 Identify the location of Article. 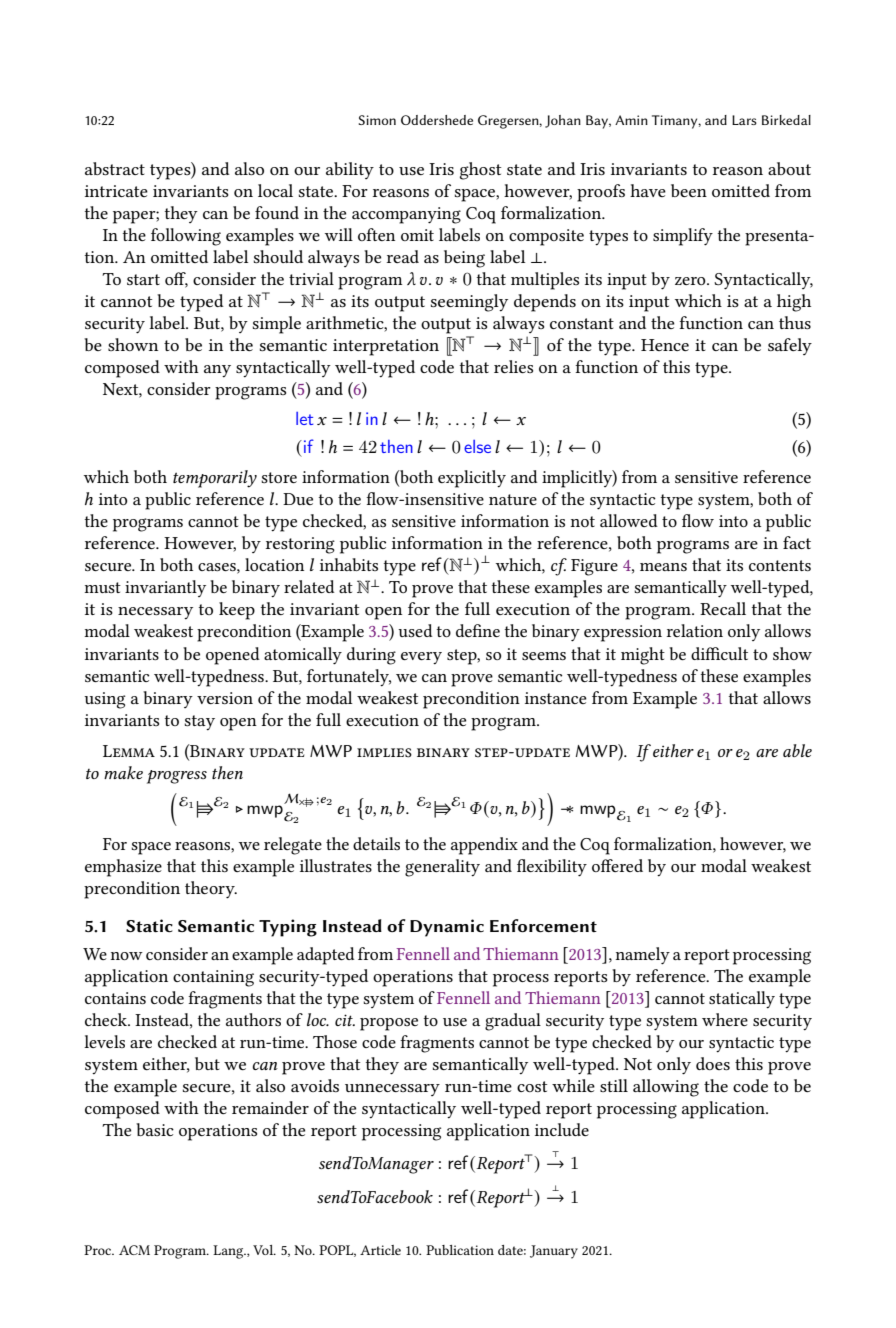
(380, 1250).
